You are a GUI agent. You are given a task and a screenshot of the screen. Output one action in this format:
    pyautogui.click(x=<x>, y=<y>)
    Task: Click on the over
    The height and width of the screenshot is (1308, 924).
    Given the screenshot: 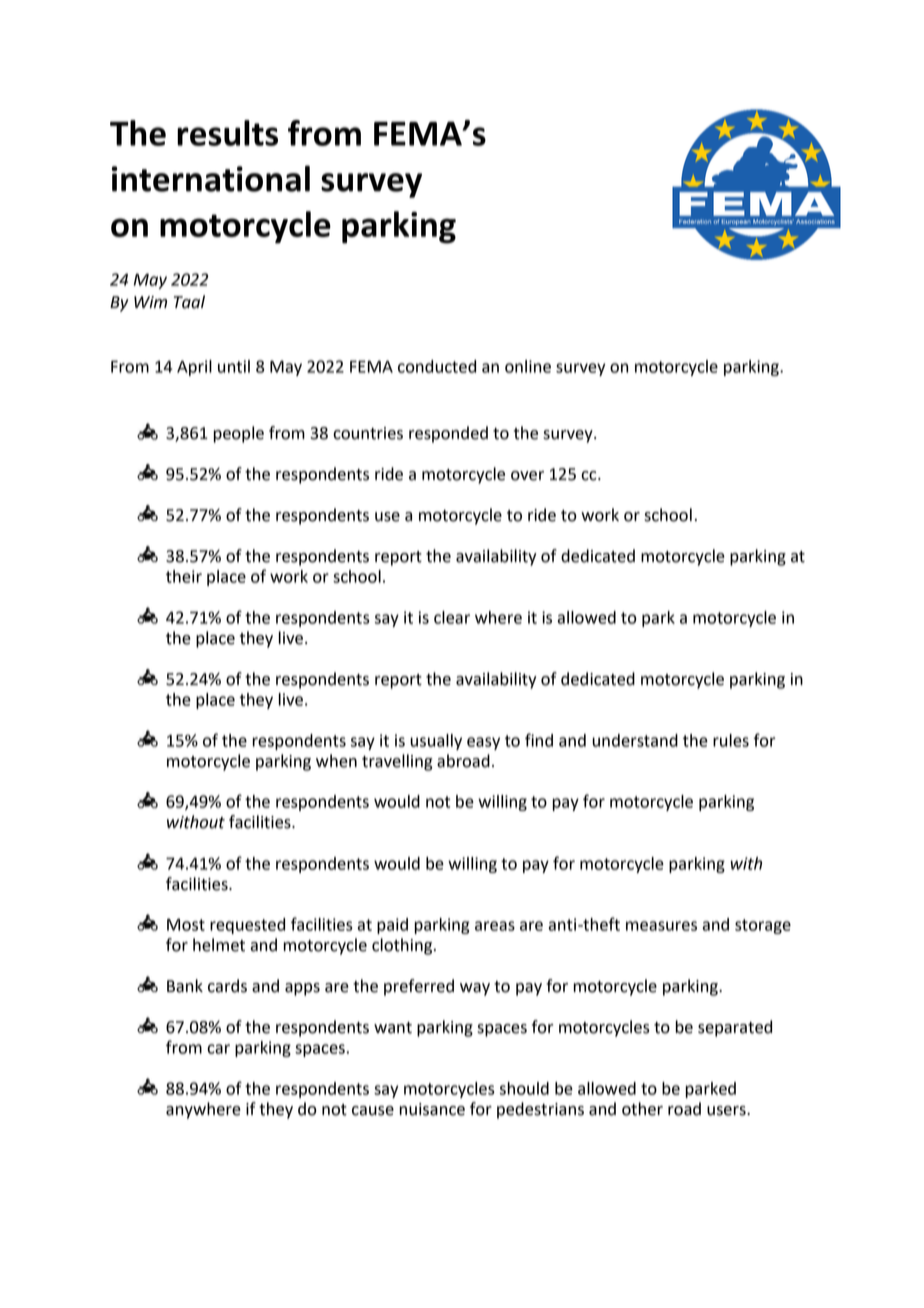 What is the action you would take?
    pyautogui.click(x=527, y=476)
